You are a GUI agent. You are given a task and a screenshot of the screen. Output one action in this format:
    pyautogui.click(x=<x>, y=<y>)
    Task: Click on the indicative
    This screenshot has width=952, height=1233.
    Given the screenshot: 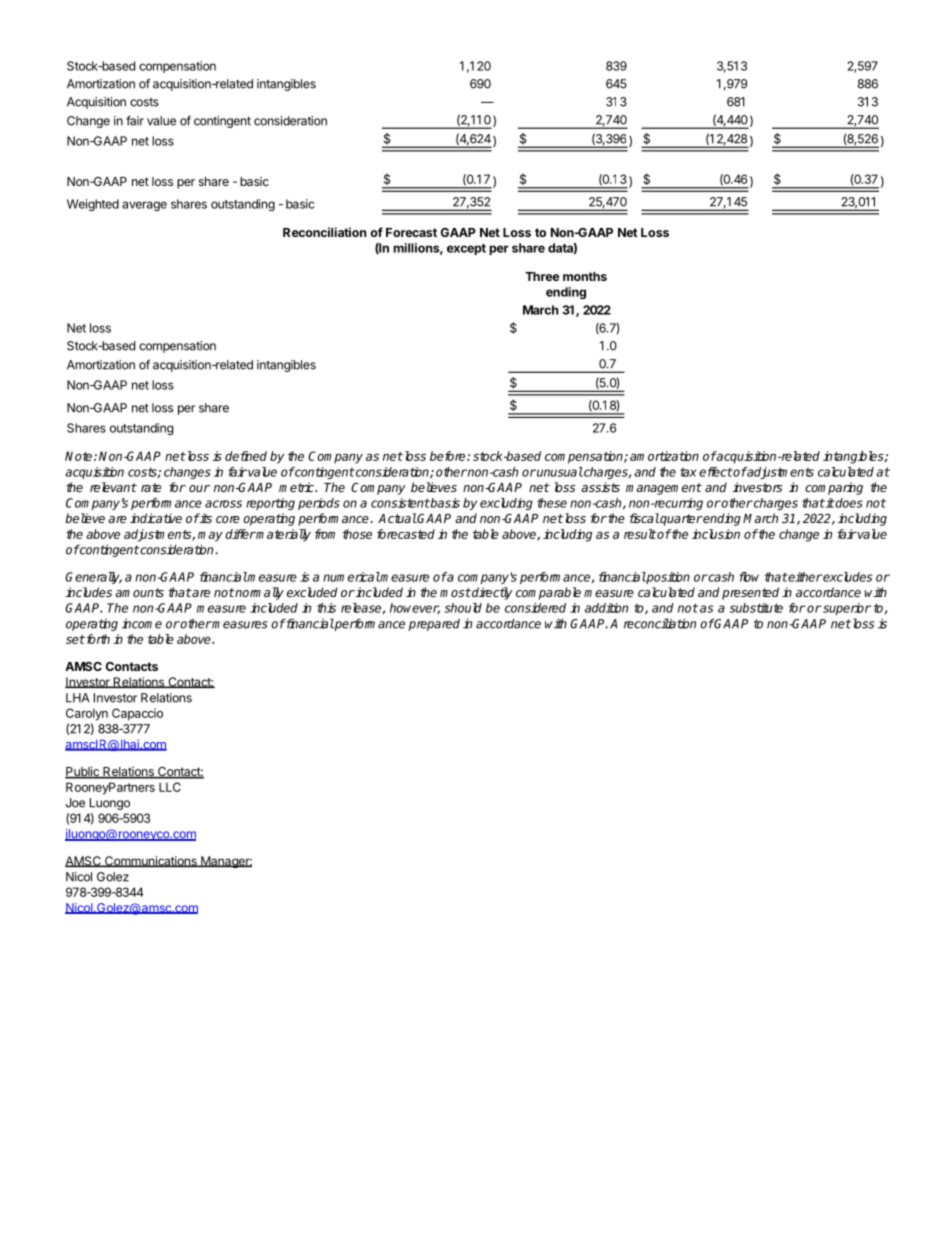 What is the action you would take?
    pyautogui.click(x=156, y=518)
